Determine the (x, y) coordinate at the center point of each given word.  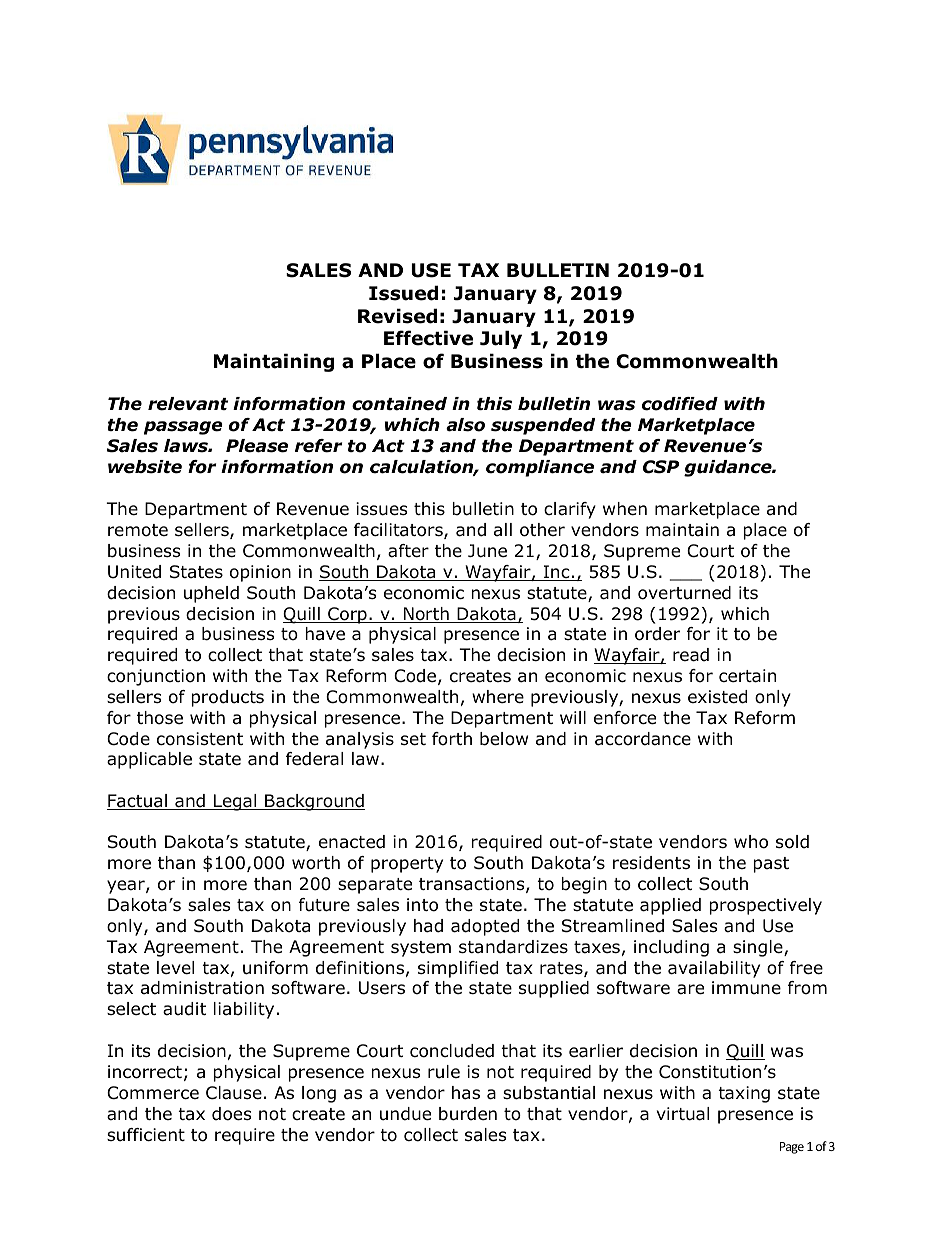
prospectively (765, 906)
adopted (485, 927)
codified (680, 404)
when (625, 509)
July (501, 339)
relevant (188, 404)
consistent (200, 739)
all (503, 529)
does (232, 1114)
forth (452, 739)
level (175, 968)
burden (468, 1114)
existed (717, 697)
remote (138, 530)
